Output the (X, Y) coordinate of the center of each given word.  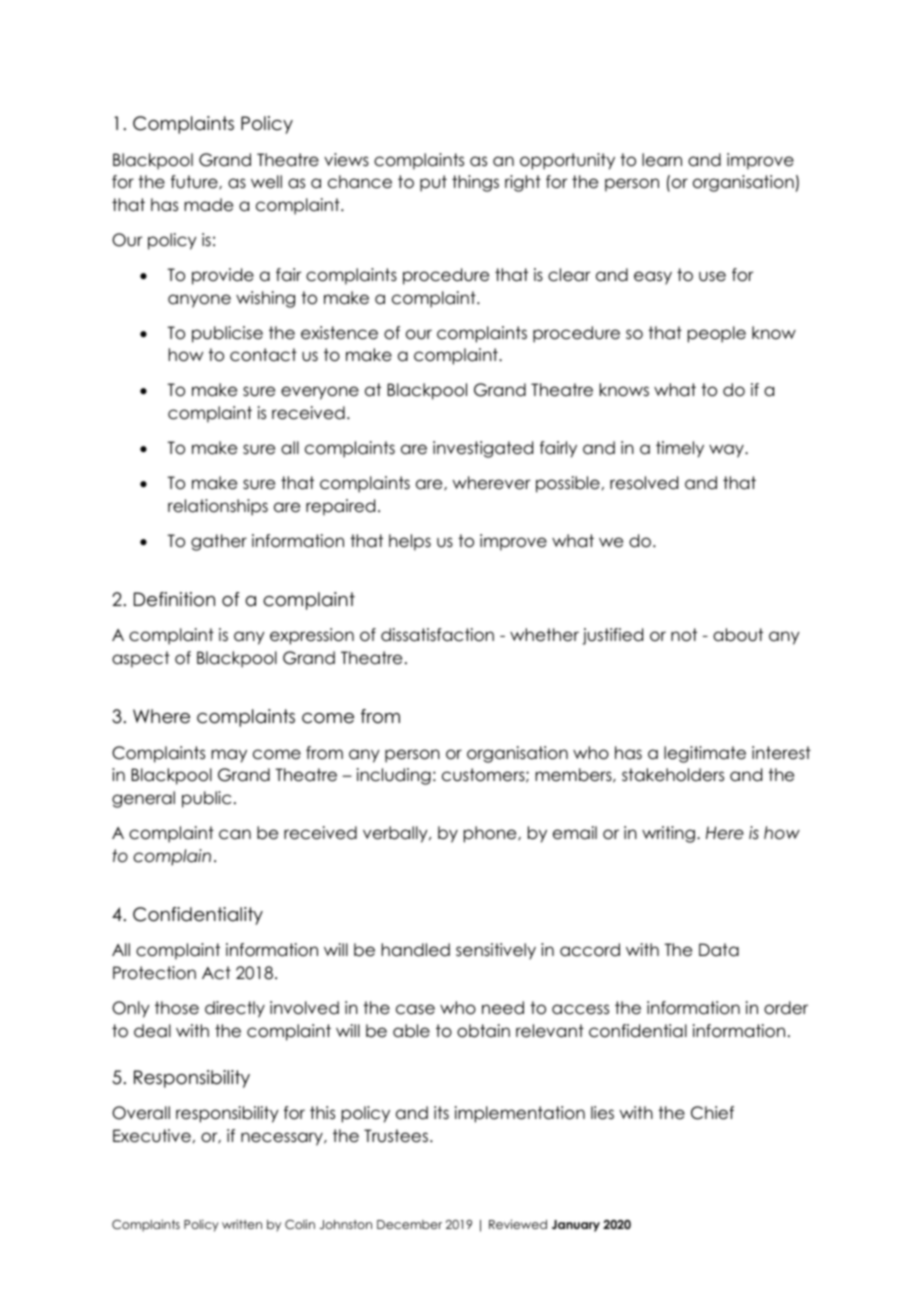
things (475, 183)
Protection (154, 973)
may (229, 756)
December (409, 1224)
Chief (712, 1113)
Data (719, 950)
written (242, 1224)
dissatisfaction (437, 635)
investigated (483, 449)
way (727, 451)
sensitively (496, 951)
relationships (218, 507)
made (208, 205)
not (684, 635)
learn (662, 160)
